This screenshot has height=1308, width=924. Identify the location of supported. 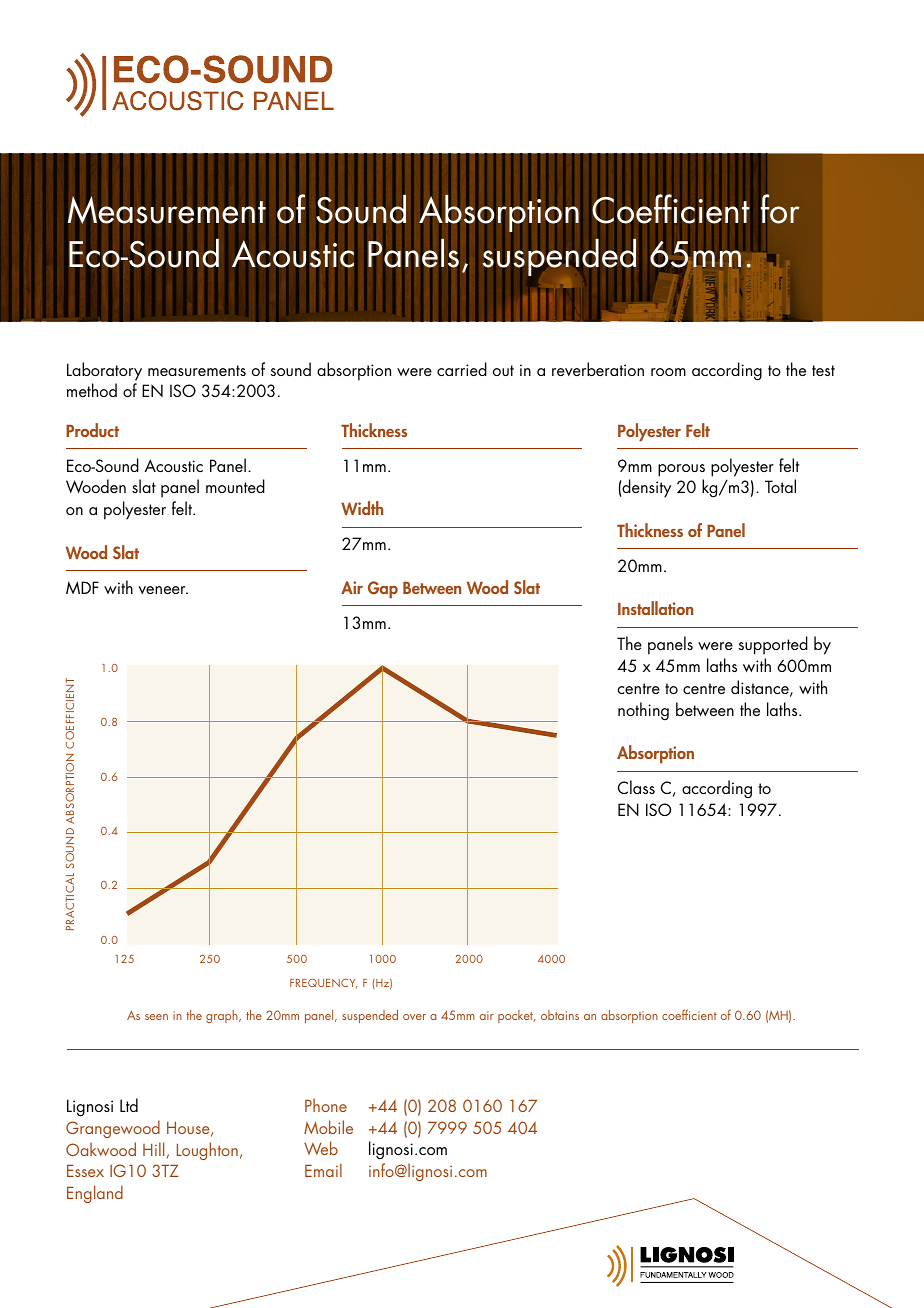
(773, 645).
